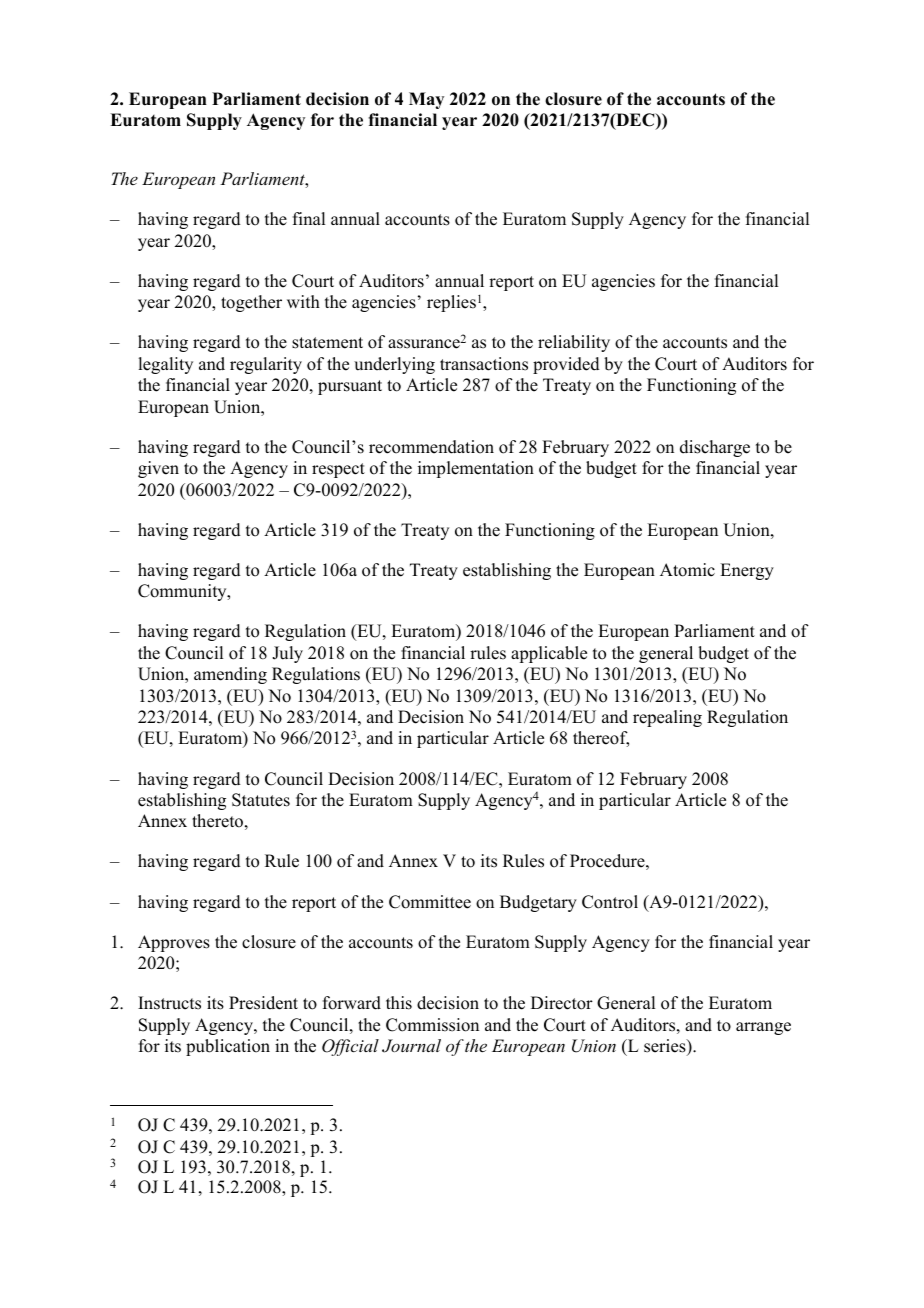  What do you see at coordinates (476, 469) in the screenshot?
I see `implementation` at bounding box center [476, 469].
